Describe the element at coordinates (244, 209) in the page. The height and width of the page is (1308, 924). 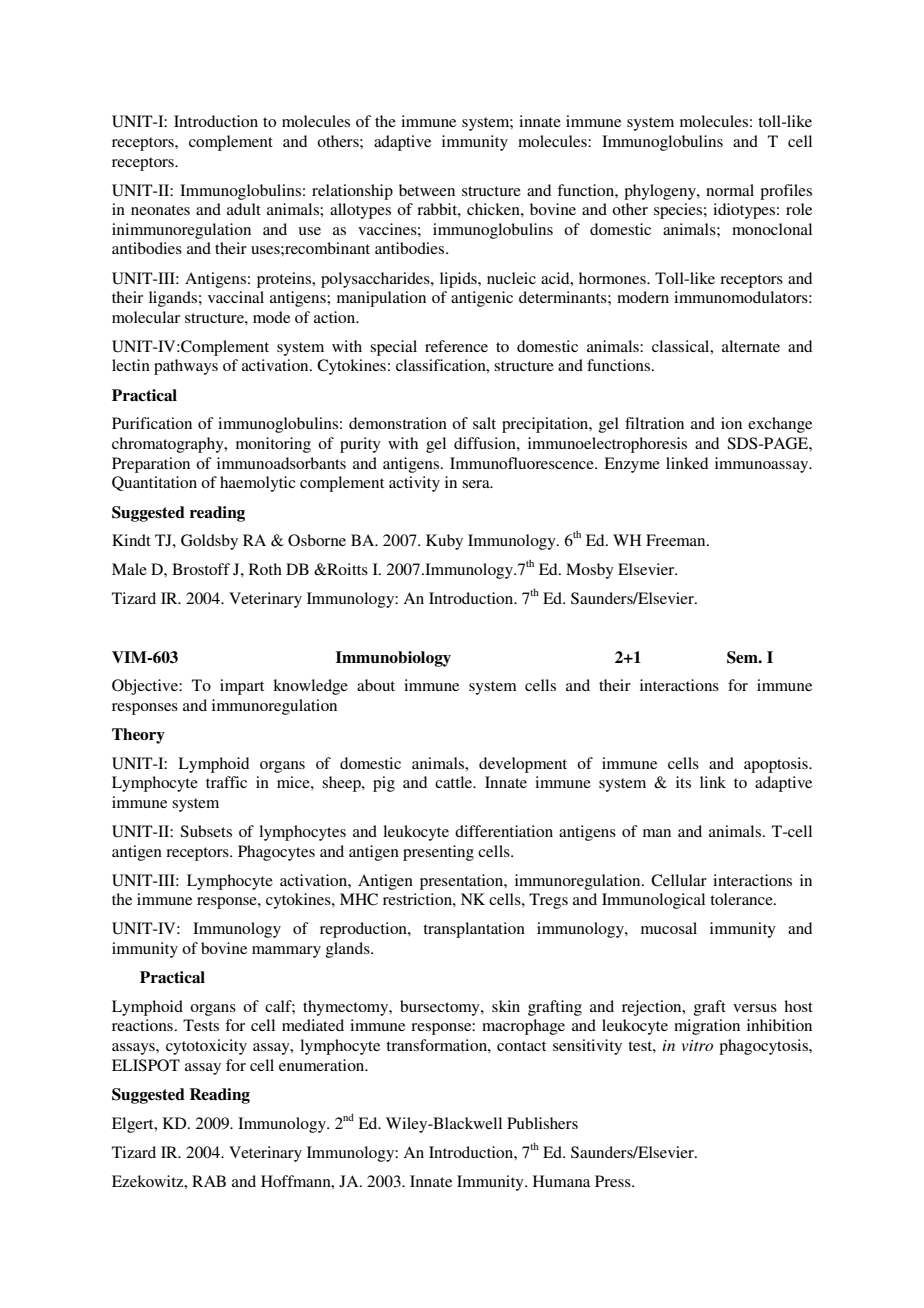
I see `adult` at that location.
